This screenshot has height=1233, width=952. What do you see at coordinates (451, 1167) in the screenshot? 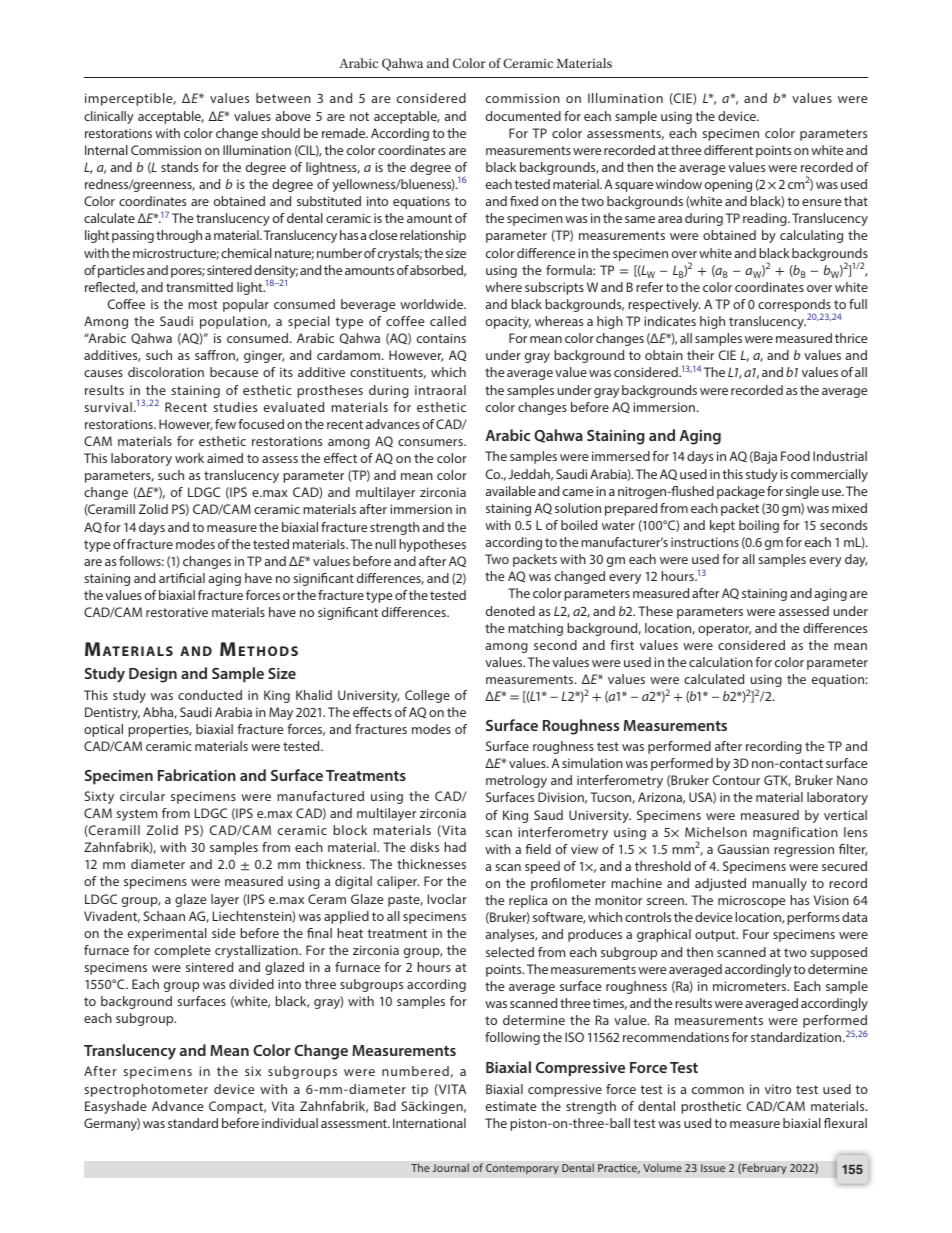
I see `Journal` at bounding box center [451, 1167].
